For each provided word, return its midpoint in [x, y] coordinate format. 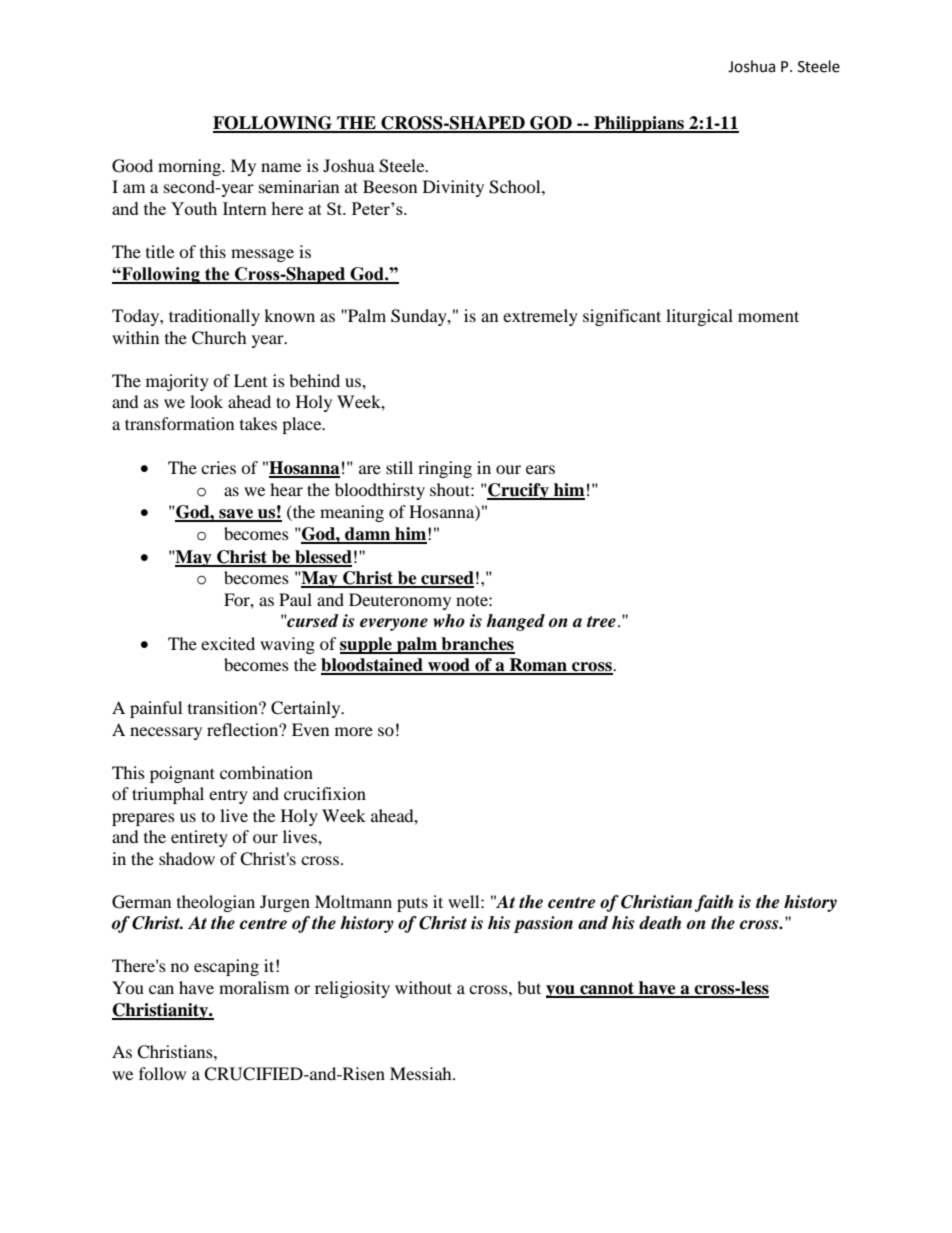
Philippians [639, 124]
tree [601, 622]
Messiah [422, 1073]
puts [412, 904]
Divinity [453, 188]
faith [713, 903]
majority [177, 382]
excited [228, 643]
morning [190, 167]
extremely [540, 317]
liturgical [699, 317]
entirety [199, 838]
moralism [254, 987]
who [449, 620]
